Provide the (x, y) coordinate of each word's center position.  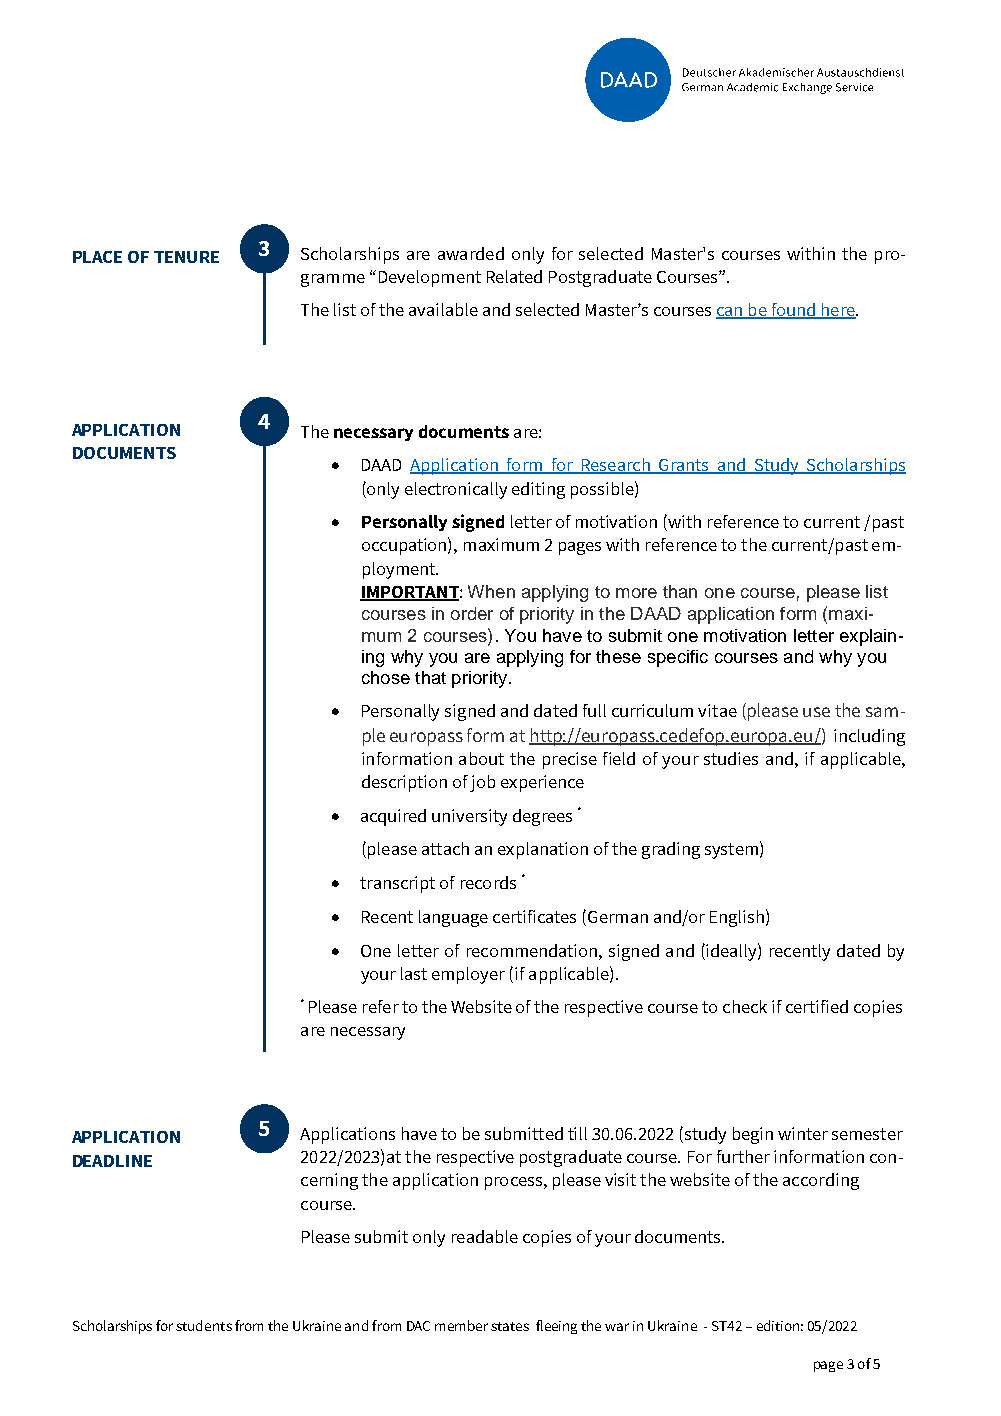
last (414, 973)
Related (514, 276)
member (461, 1325)
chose (386, 677)
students (204, 1325)
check (745, 1006)
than (680, 591)
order (472, 613)
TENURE (186, 257)
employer (468, 975)
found (793, 311)
